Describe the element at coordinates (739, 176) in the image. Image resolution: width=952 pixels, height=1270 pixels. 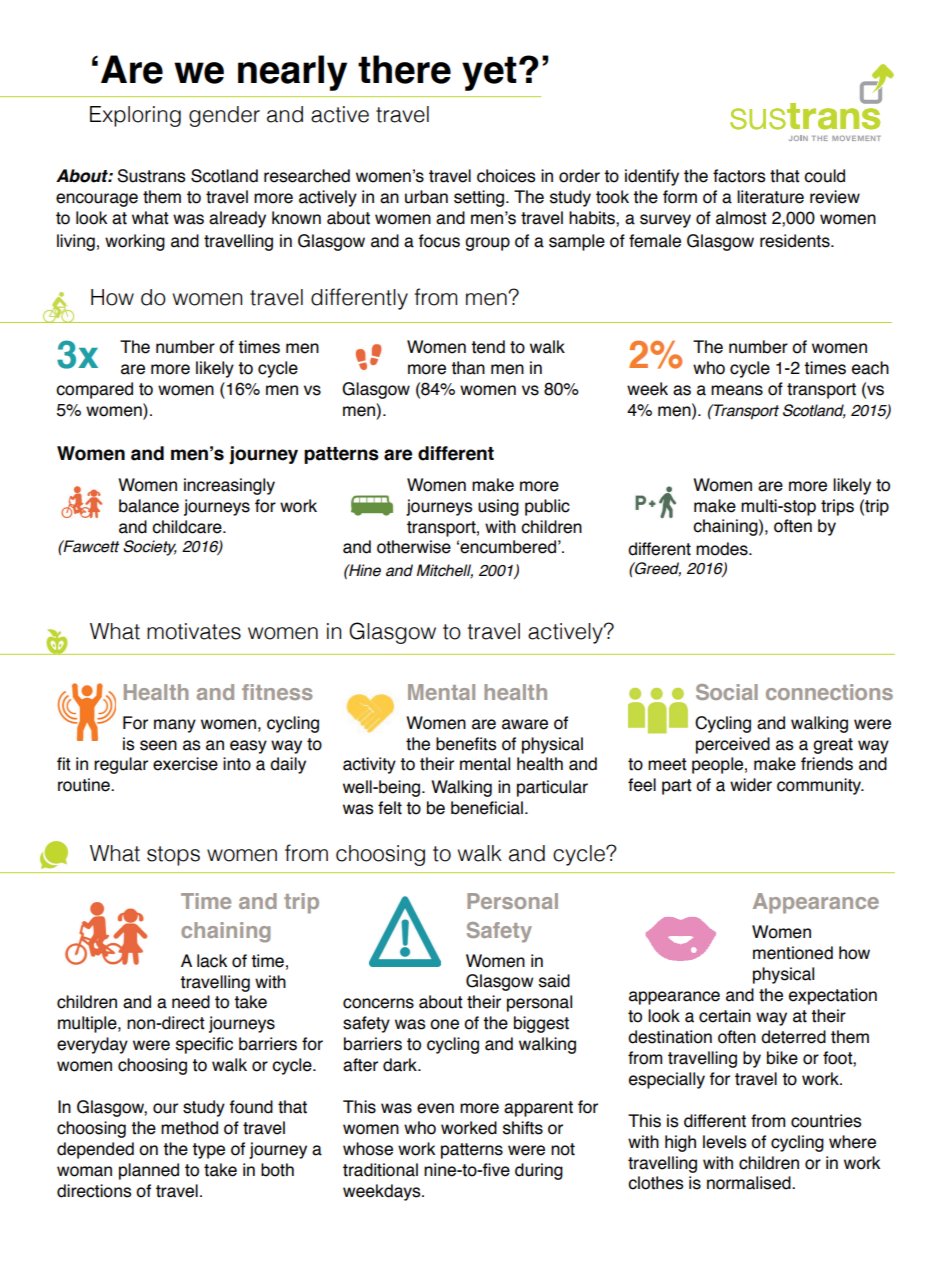
I see `factors` at that location.
